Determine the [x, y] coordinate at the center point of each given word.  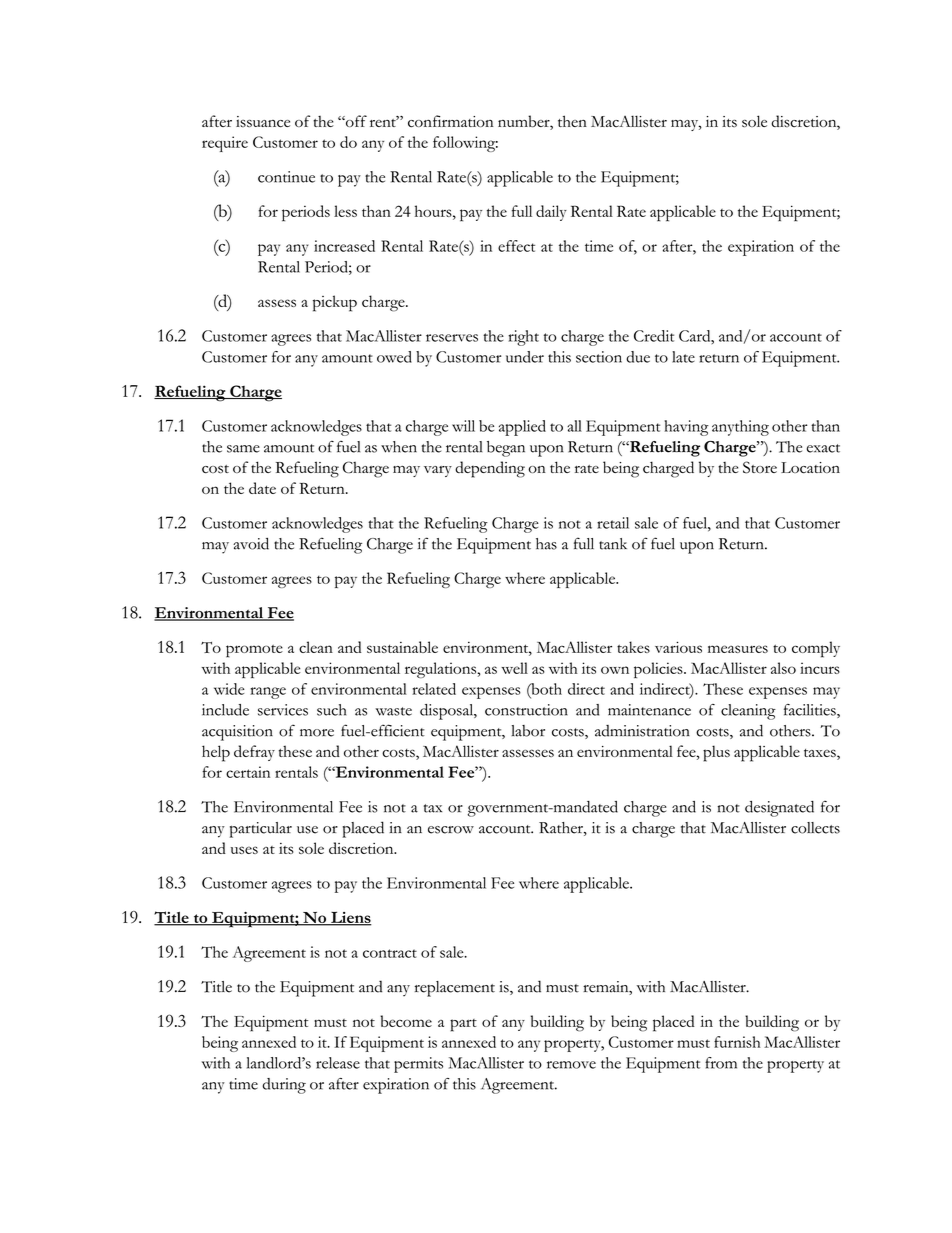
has [546, 544]
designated [779, 809]
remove [571, 1065]
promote [254, 651]
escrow [451, 830]
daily [551, 213]
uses [244, 850]
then [572, 121]
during [284, 1086]
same [243, 449]
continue [286, 177]
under [525, 357]
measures [738, 649]
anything [740, 428]
